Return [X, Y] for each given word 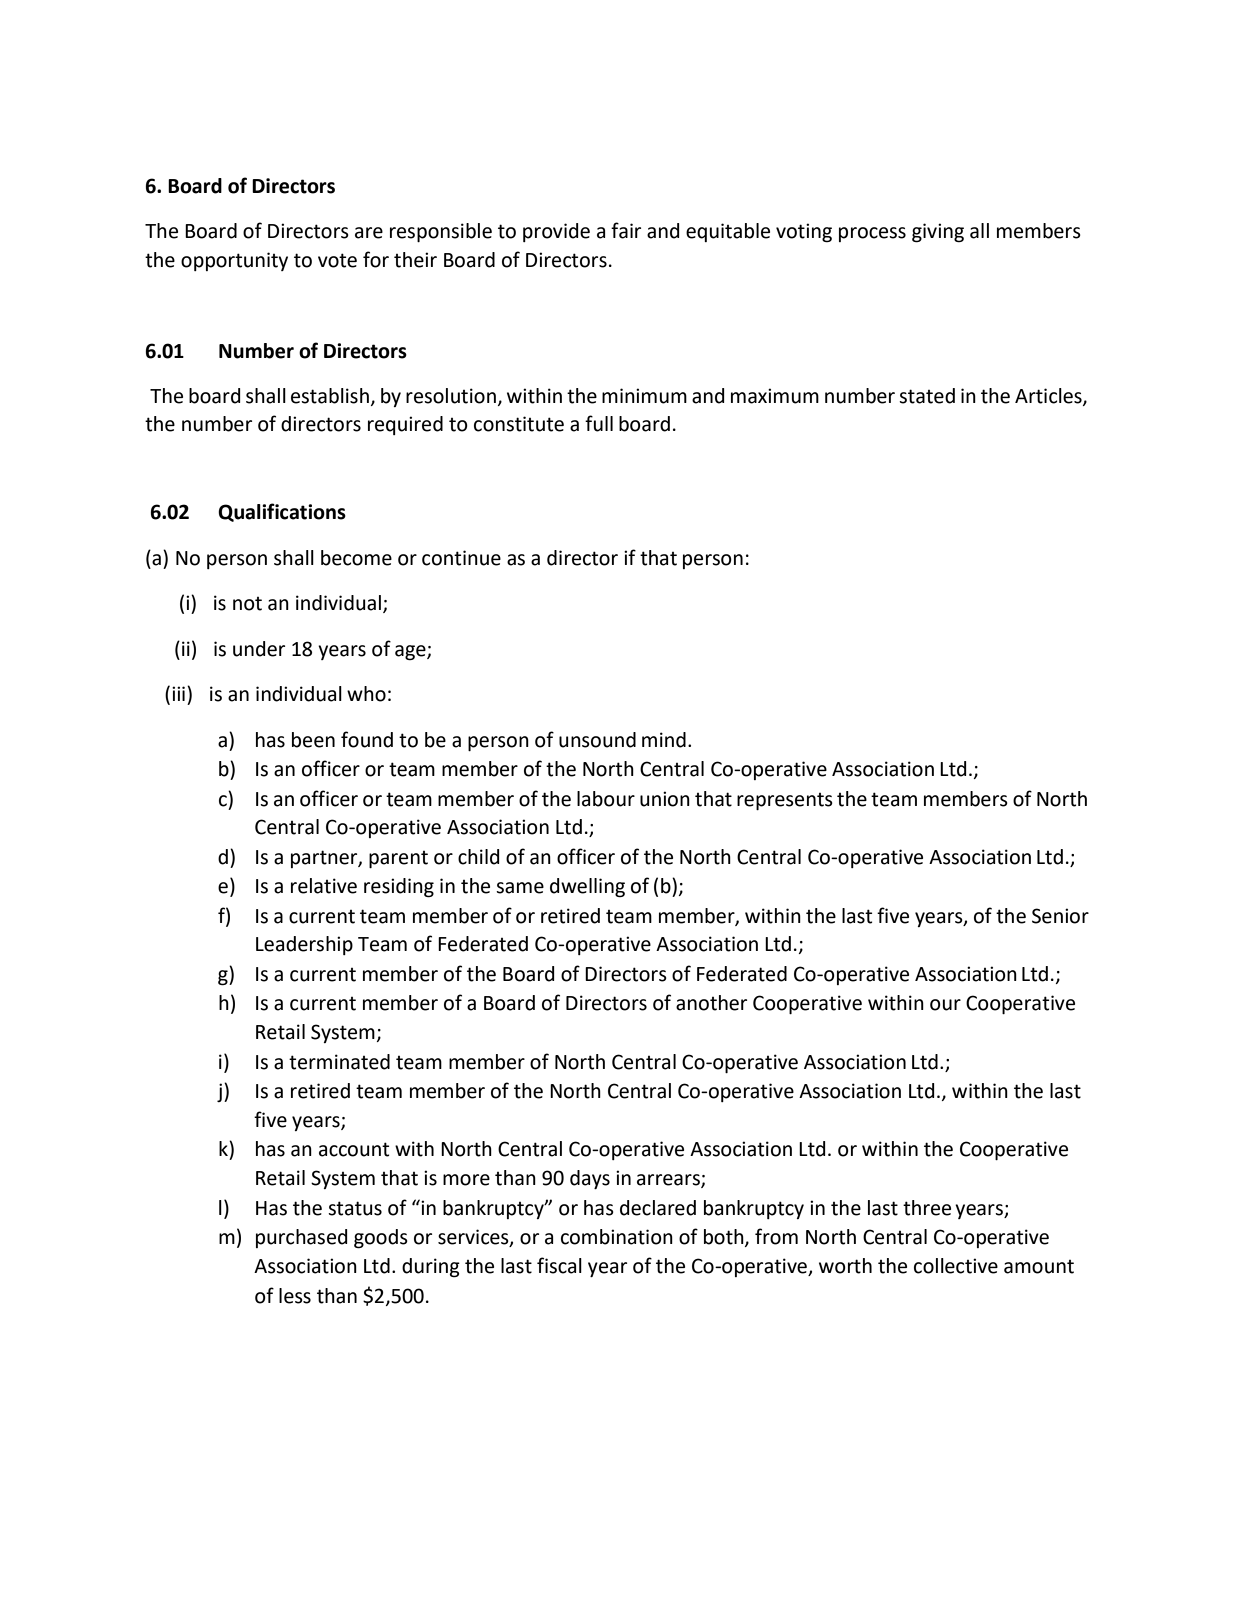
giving [938, 233]
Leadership [304, 945]
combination [617, 1237]
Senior [1060, 916]
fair [626, 230]
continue [461, 558]
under [259, 649]
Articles [1049, 397]
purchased [301, 1238]
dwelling [587, 888]
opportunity [234, 261]
